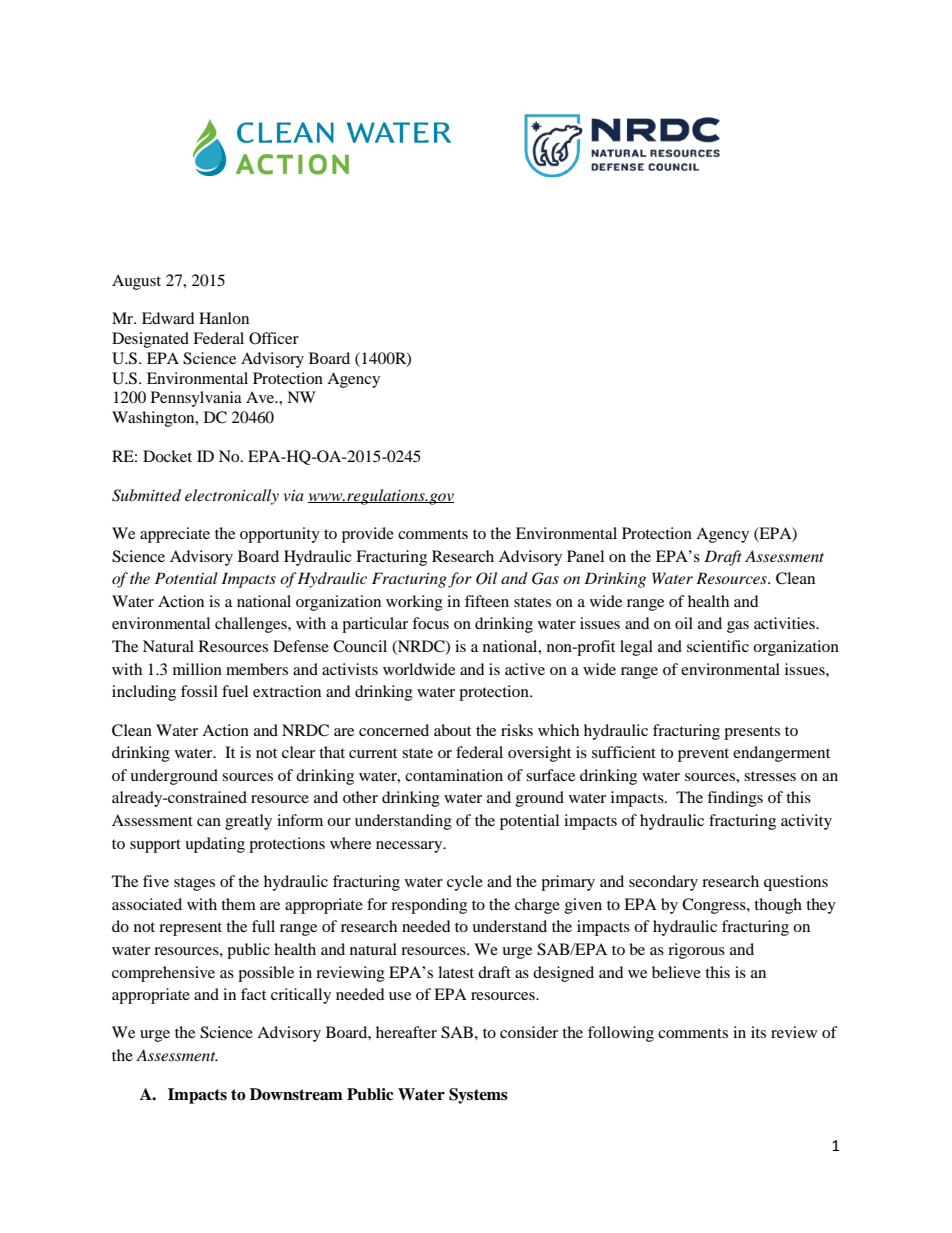 The height and width of the screenshot is (1233, 952). What do you see at coordinates (224, 318) in the screenshot?
I see `Hanlon` at bounding box center [224, 318].
